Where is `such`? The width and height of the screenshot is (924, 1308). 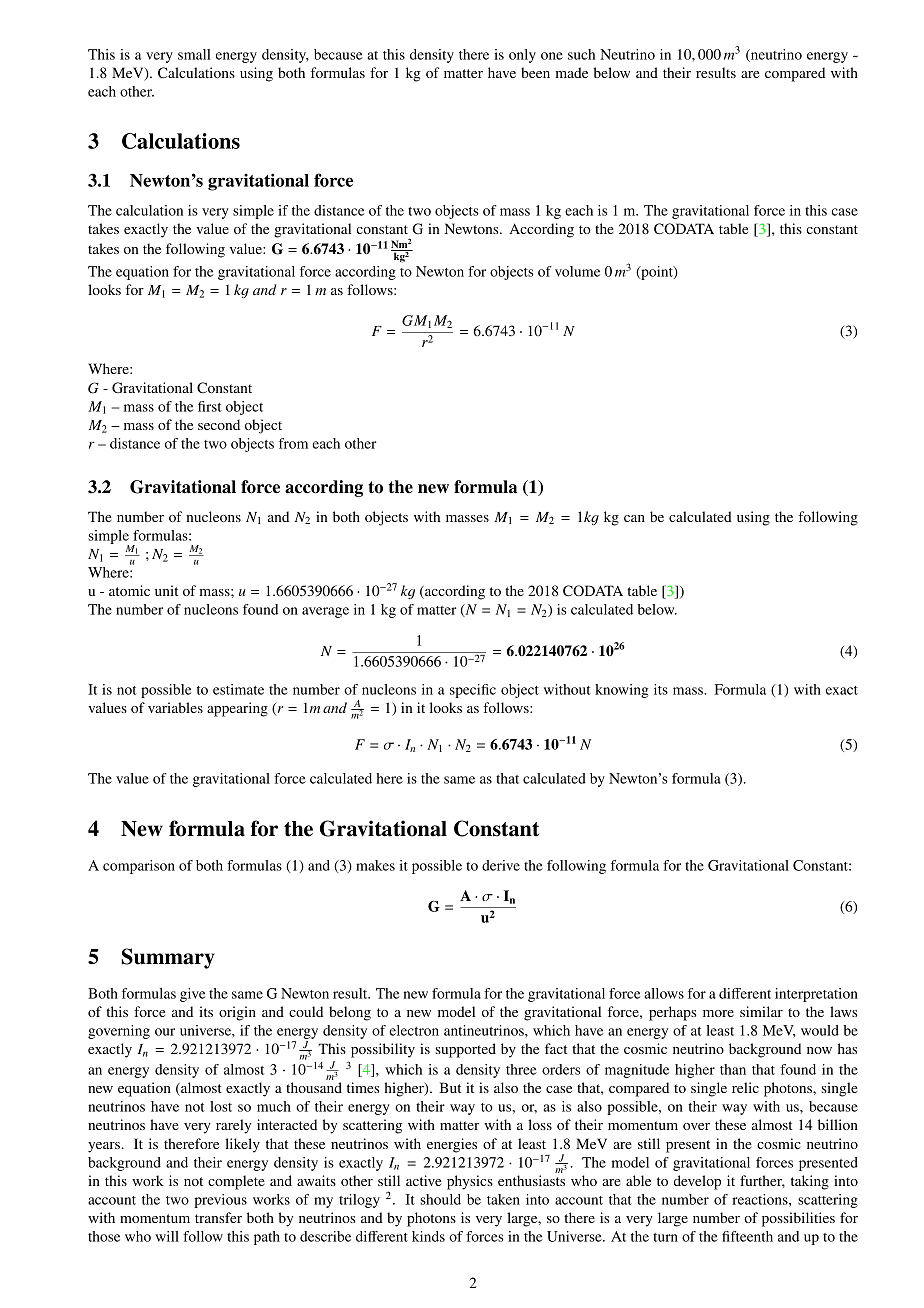
such is located at coordinates (581, 54).
